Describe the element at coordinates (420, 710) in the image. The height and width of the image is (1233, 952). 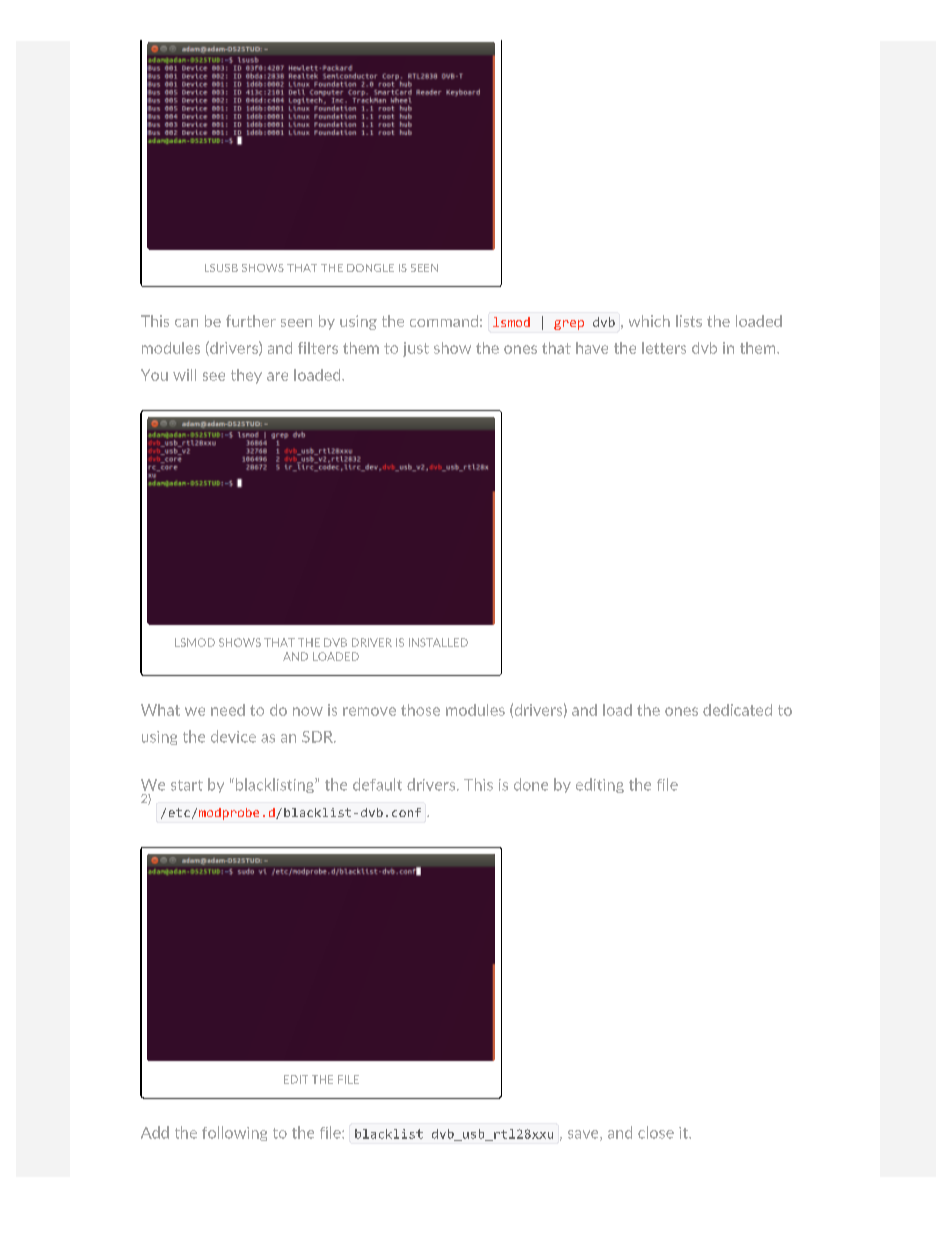
I see `those` at that location.
